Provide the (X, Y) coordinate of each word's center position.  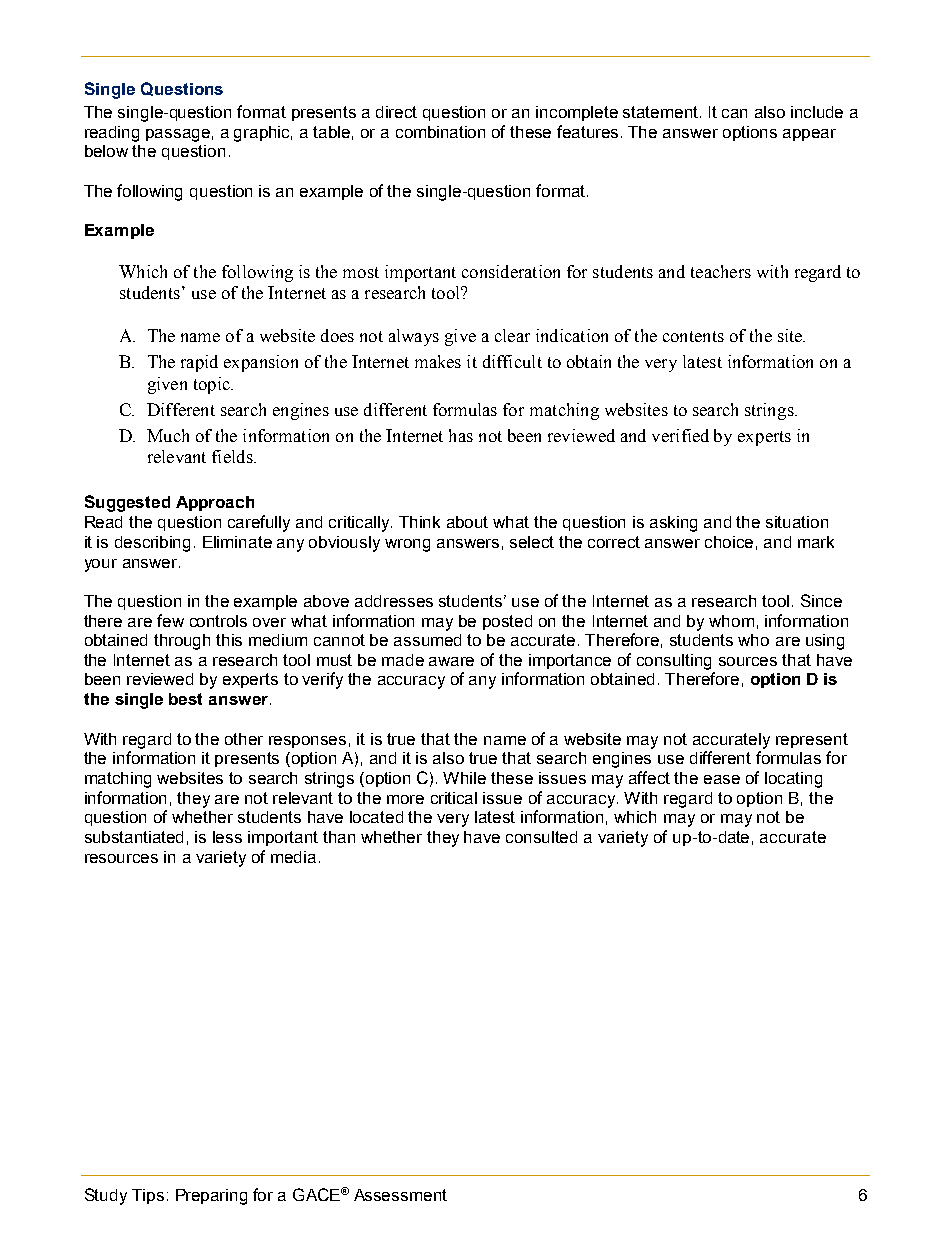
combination (440, 132)
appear (809, 135)
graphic (263, 134)
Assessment (400, 1195)
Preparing (211, 1197)
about (467, 522)
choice (729, 542)
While (464, 778)
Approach (215, 503)
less (227, 837)
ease (722, 779)
